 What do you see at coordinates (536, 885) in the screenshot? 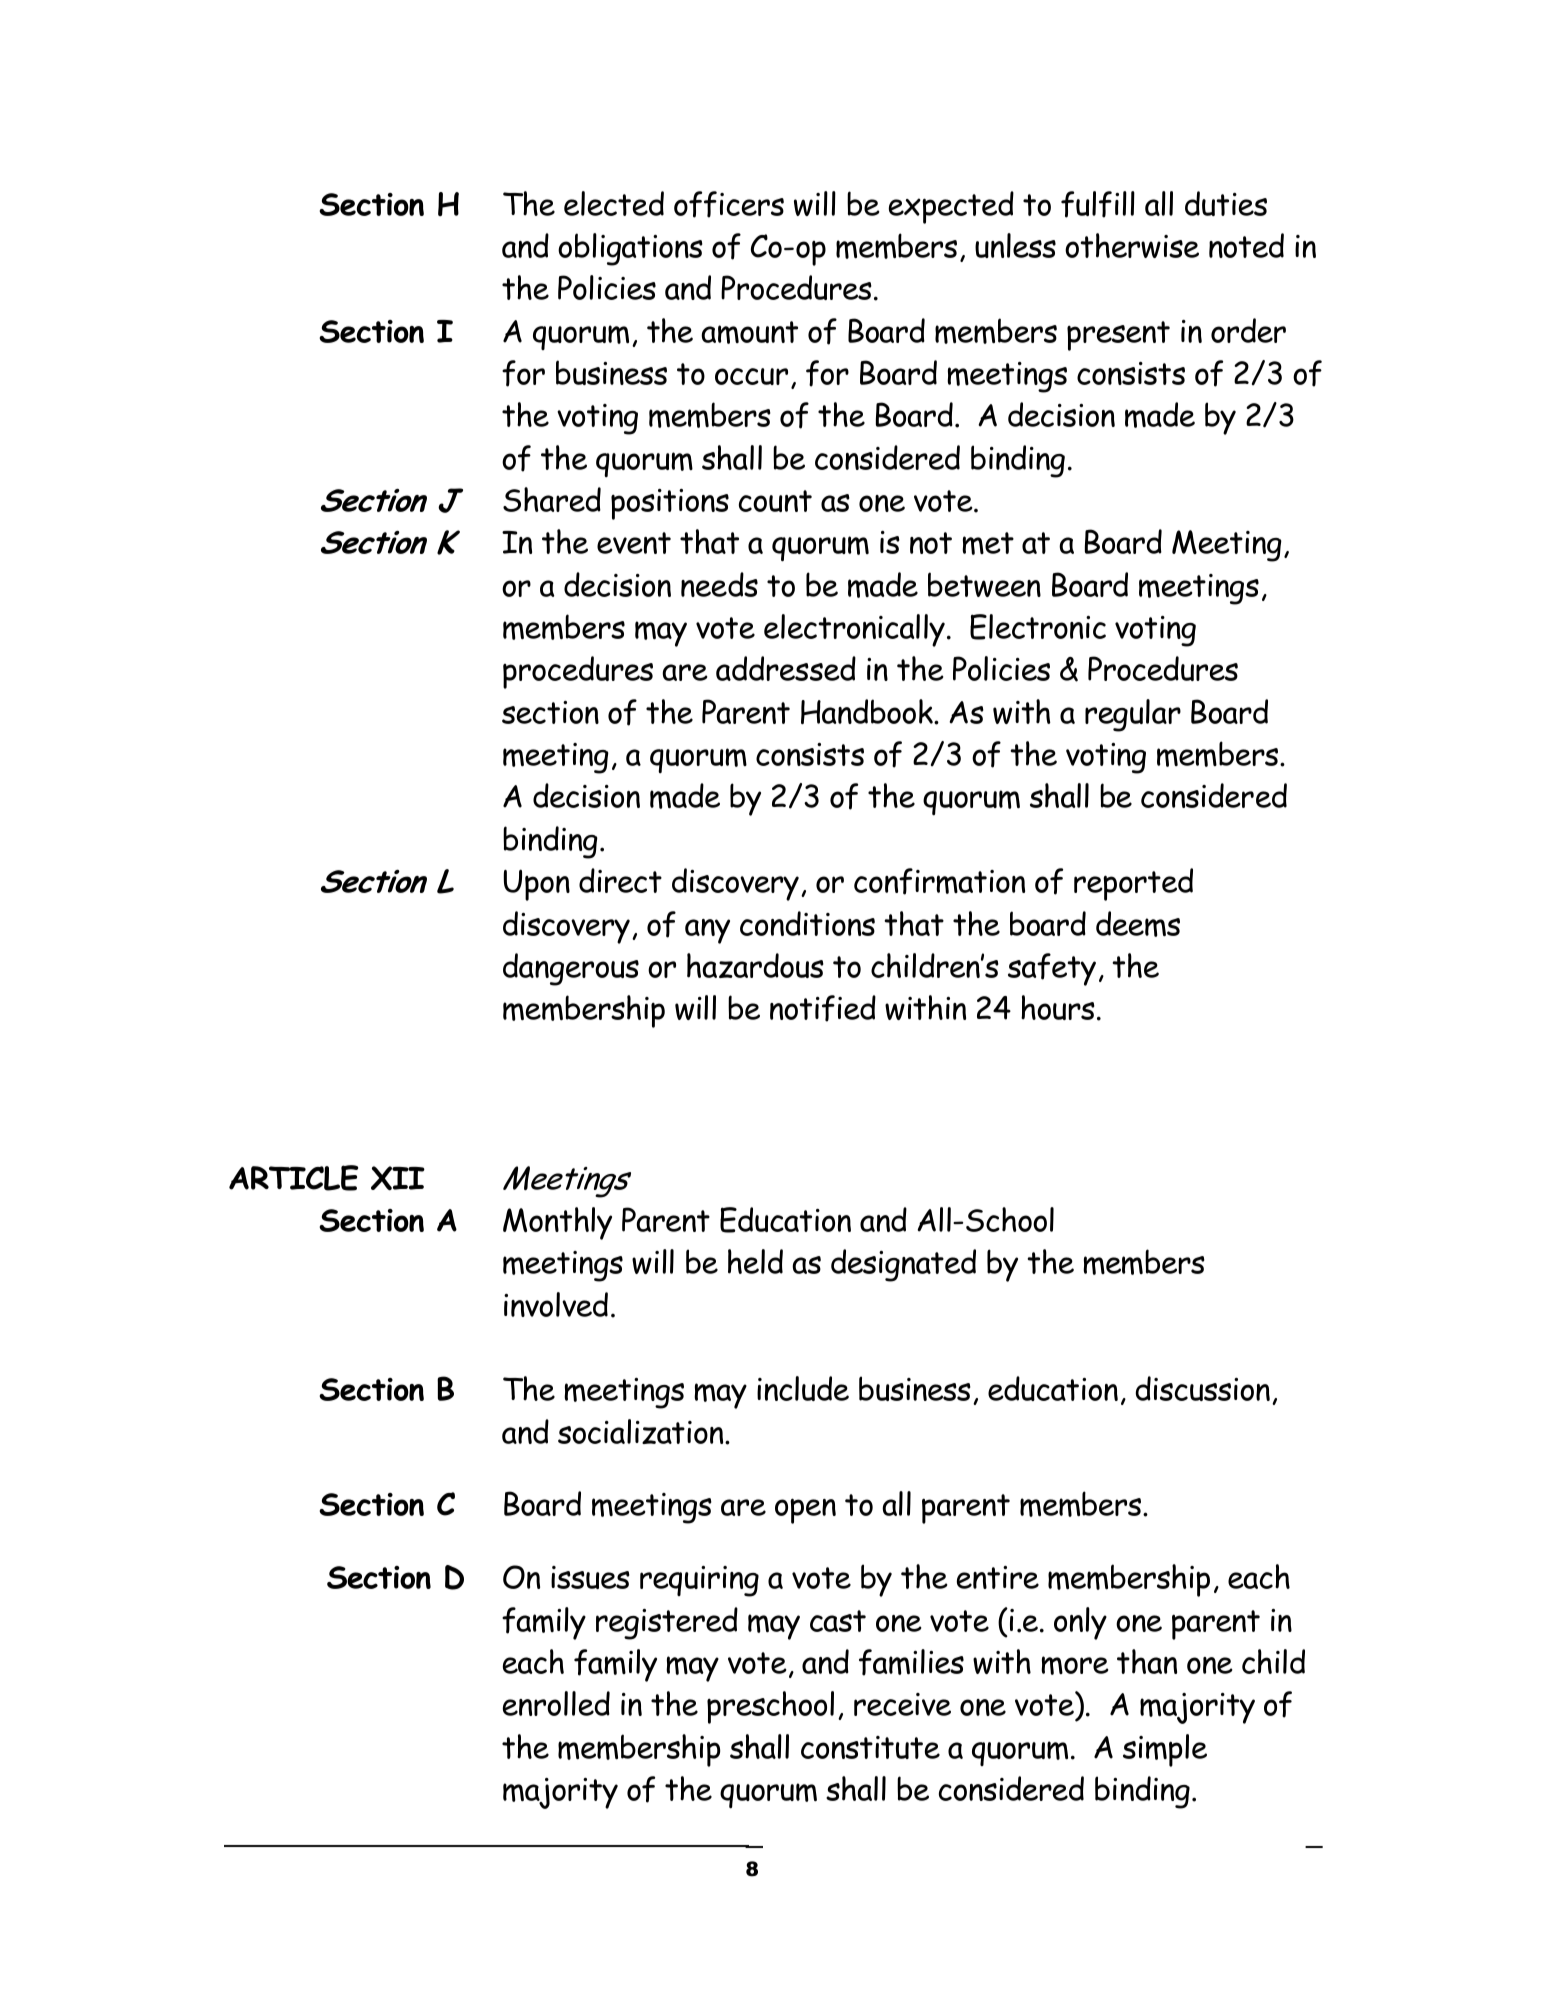
I see `Upon` at bounding box center [536, 885].
